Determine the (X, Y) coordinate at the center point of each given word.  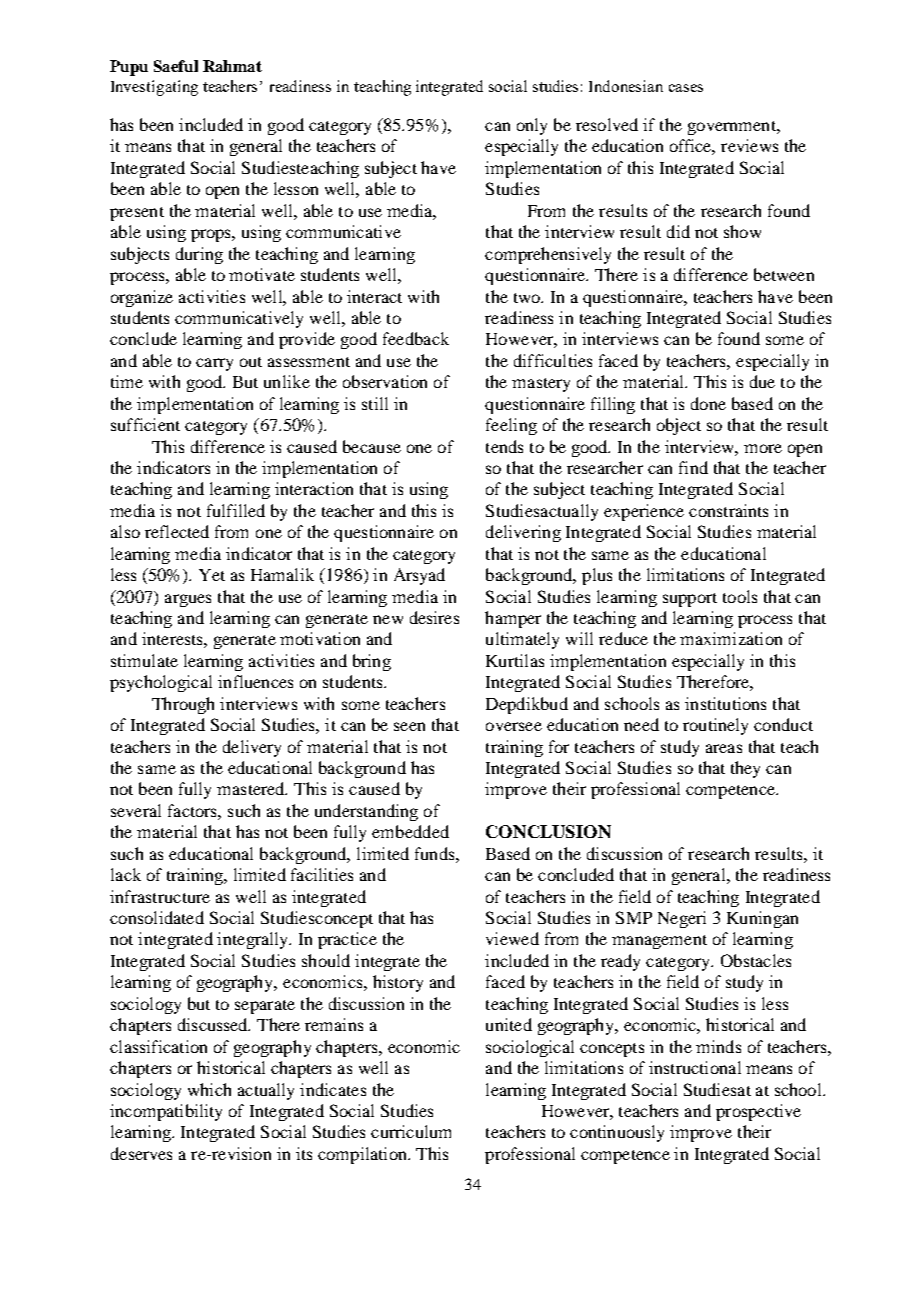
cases (686, 88)
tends (504, 446)
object (679, 426)
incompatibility (166, 1112)
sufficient (145, 424)
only (532, 126)
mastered (252, 788)
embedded (410, 831)
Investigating (154, 88)
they (745, 769)
